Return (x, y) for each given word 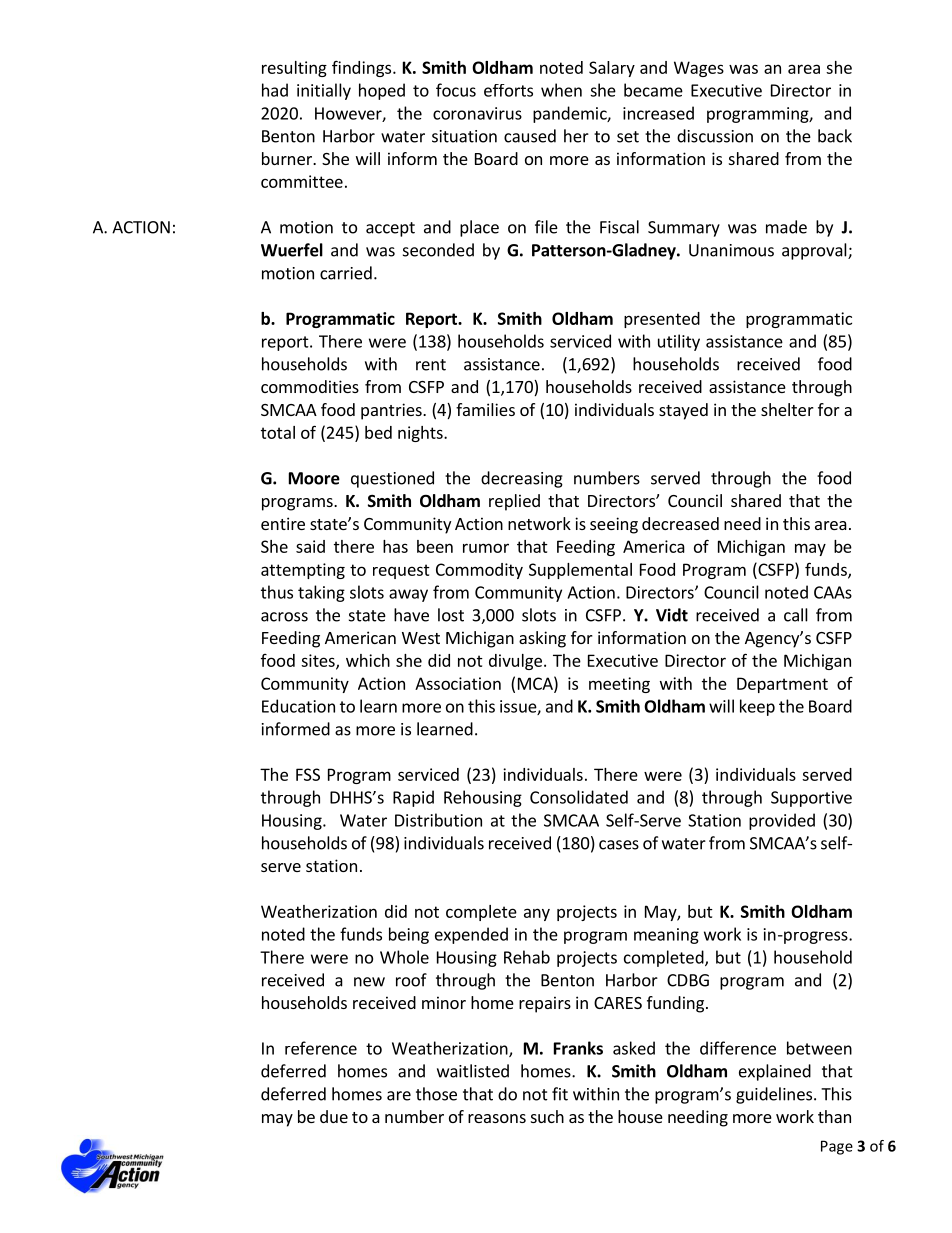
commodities (310, 386)
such (547, 1116)
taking (321, 593)
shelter (787, 409)
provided (782, 821)
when (561, 90)
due (334, 1116)
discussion (715, 136)
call (796, 615)
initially (324, 91)
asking (542, 639)
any (537, 914)
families (485, 409)
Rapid (413, 798)
